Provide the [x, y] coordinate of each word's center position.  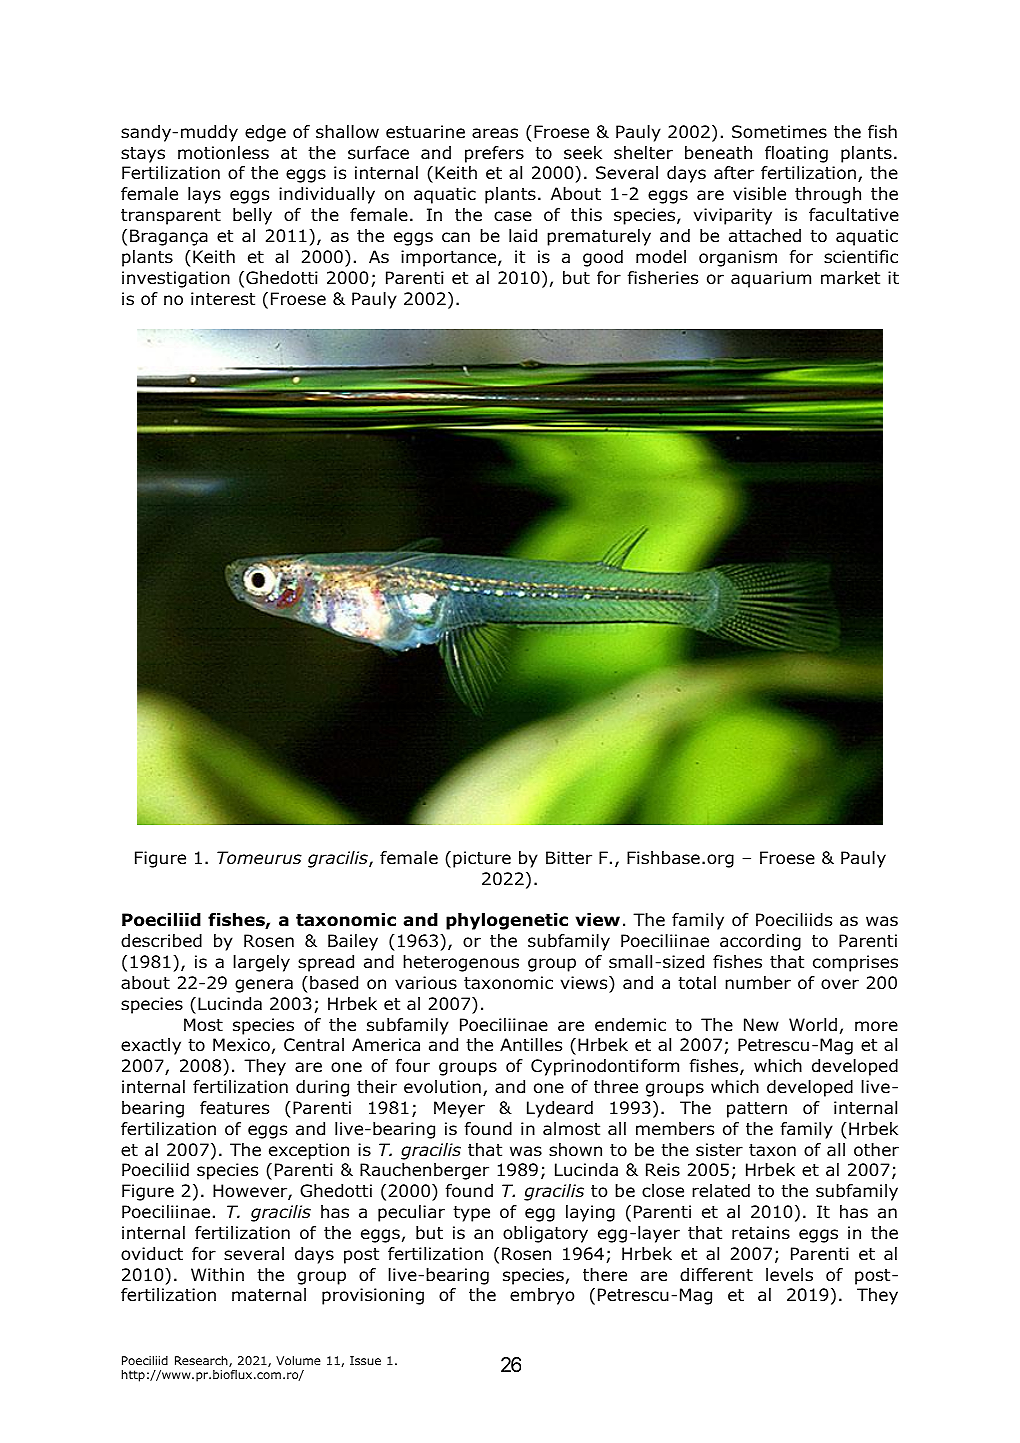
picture [482, 859]
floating [796, 154]
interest [223, 299]
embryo [542, 1296]
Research [202, 1361]
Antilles [531, 1045]
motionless [223, 153]
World [813, 1025]
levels [789, 1275]
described [161, 941]
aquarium [771, 279]
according [760, 942]
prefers [494, 154]
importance [450, 258]
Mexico [241, 1045]
